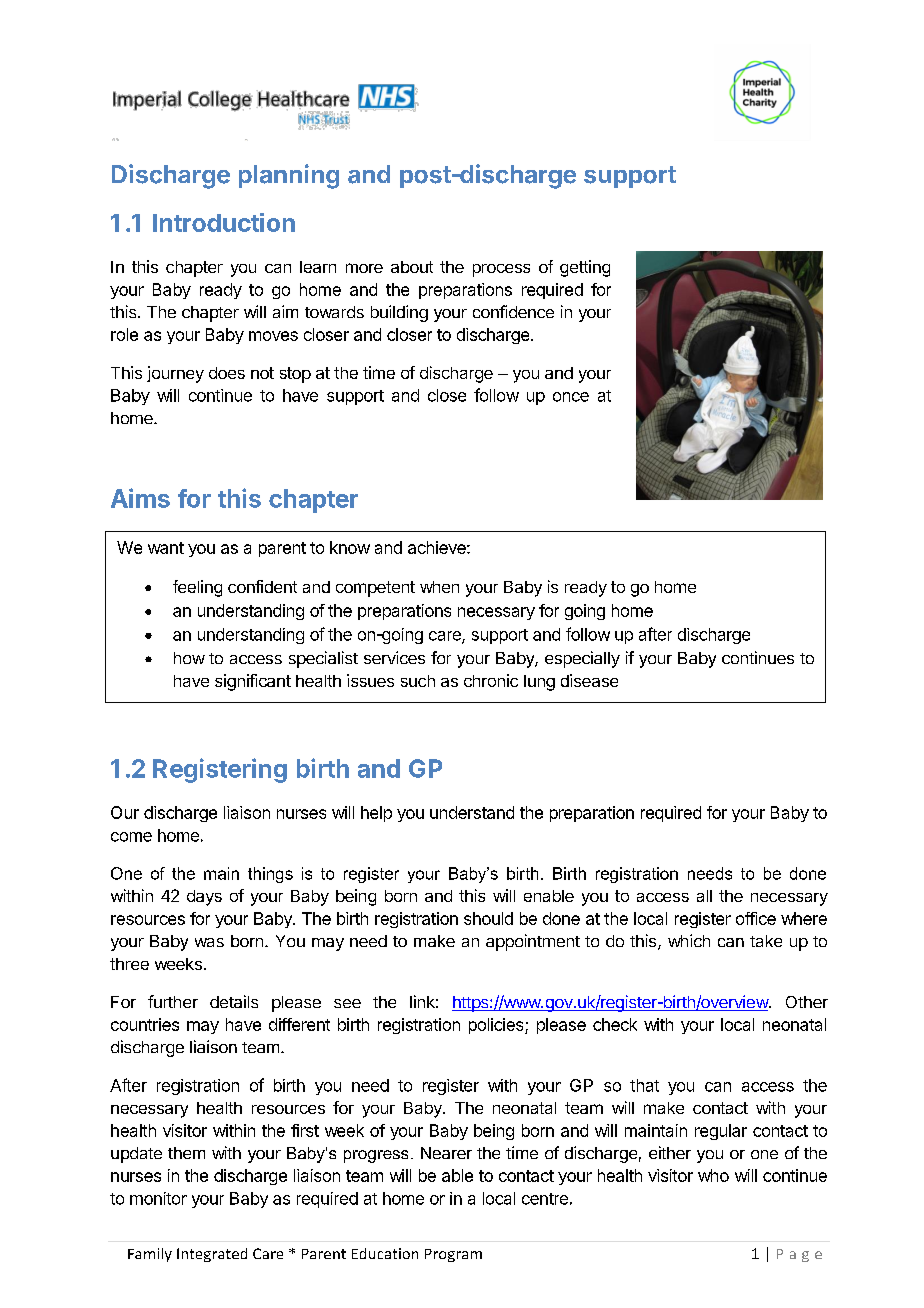  Describe the element at coordinates (501, 270) in the screenshot. I see `process` at that location.
